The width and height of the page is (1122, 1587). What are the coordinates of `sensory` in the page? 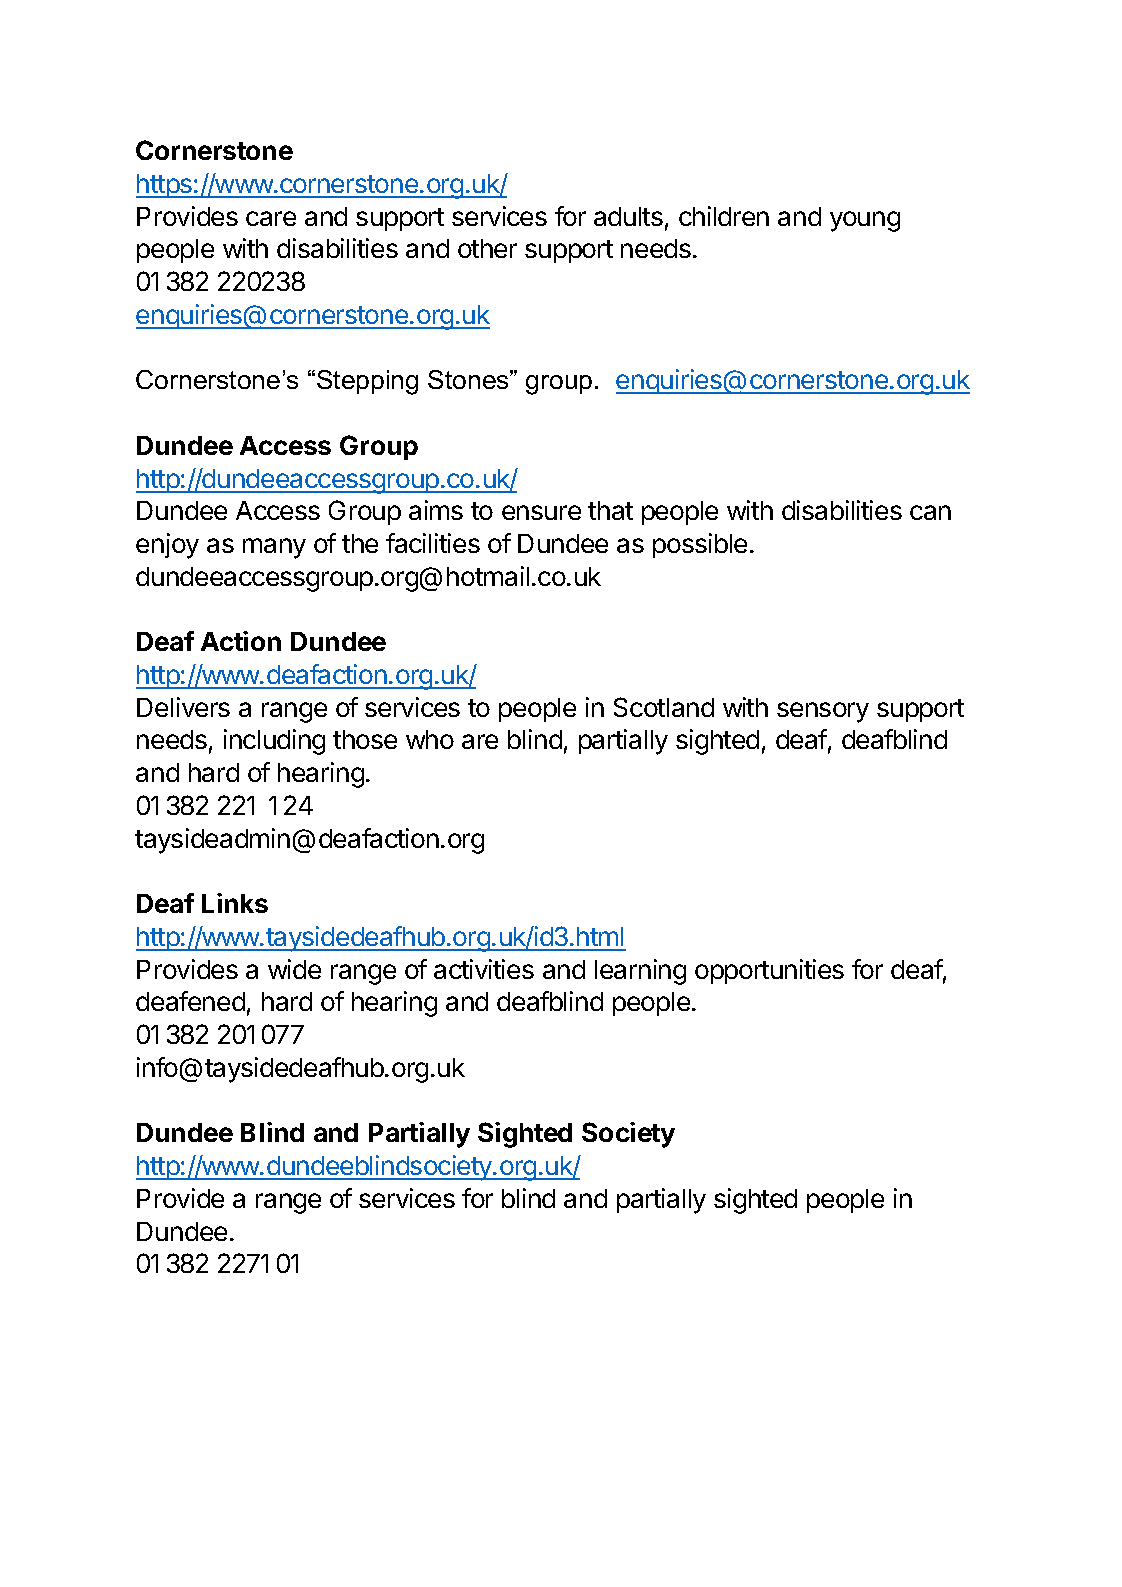 It's located at (823, 712).
